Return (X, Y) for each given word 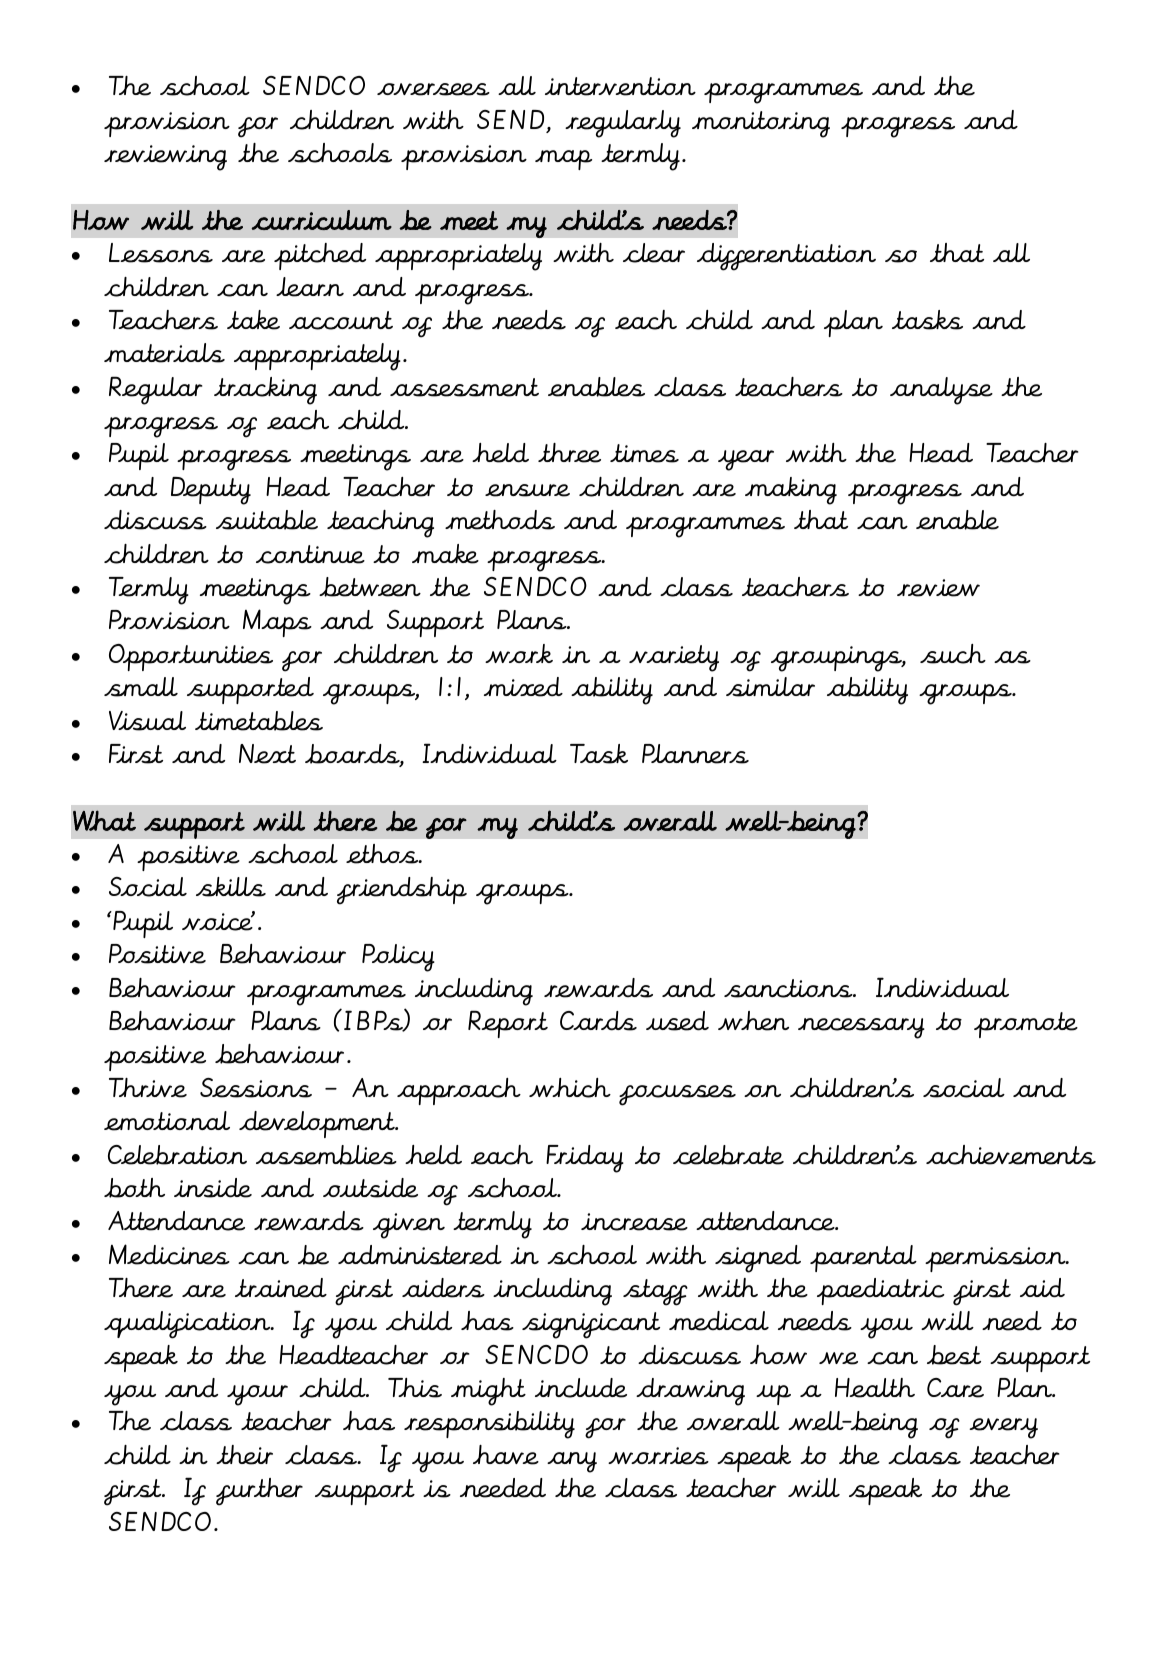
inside (213, 1188)
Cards (598, 1021)
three (569, 453)
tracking (265, 391)
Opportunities (191, 657)
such (953, 654)
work (519, 653)
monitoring (761, 124)
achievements (1011, 1155)
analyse (941, 391)
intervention (620, 86)
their (244, 1455)
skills (231, 887)
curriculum (321, 220)
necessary (861, 1028)
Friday (585, 1159)
